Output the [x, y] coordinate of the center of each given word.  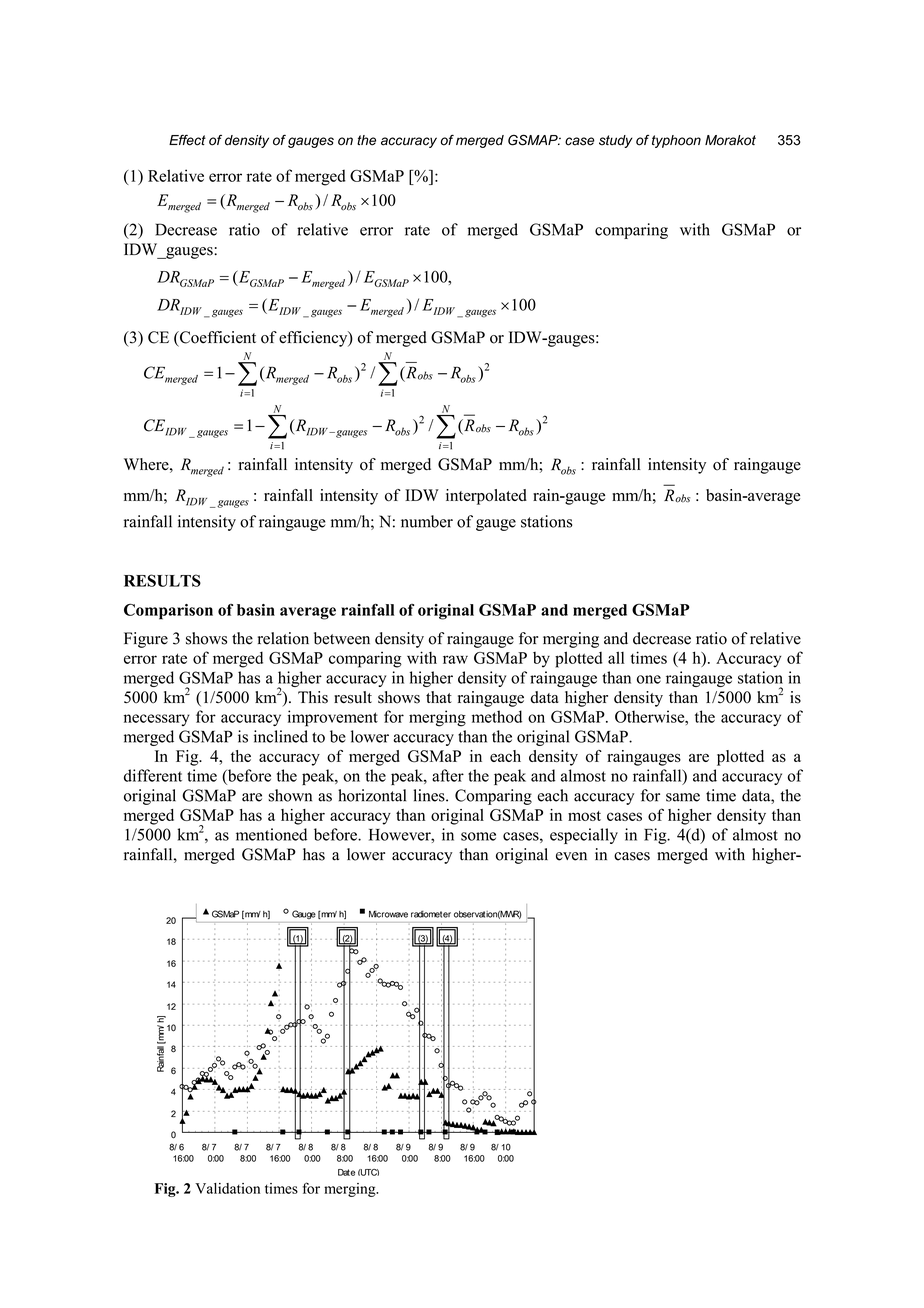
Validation [227, 1188]
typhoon [676, 141]
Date [346, 1172]
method [497, 716]
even [571, 856]
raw [455, 659]
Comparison [168, 611]
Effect [187, 140]
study [616, 141]
